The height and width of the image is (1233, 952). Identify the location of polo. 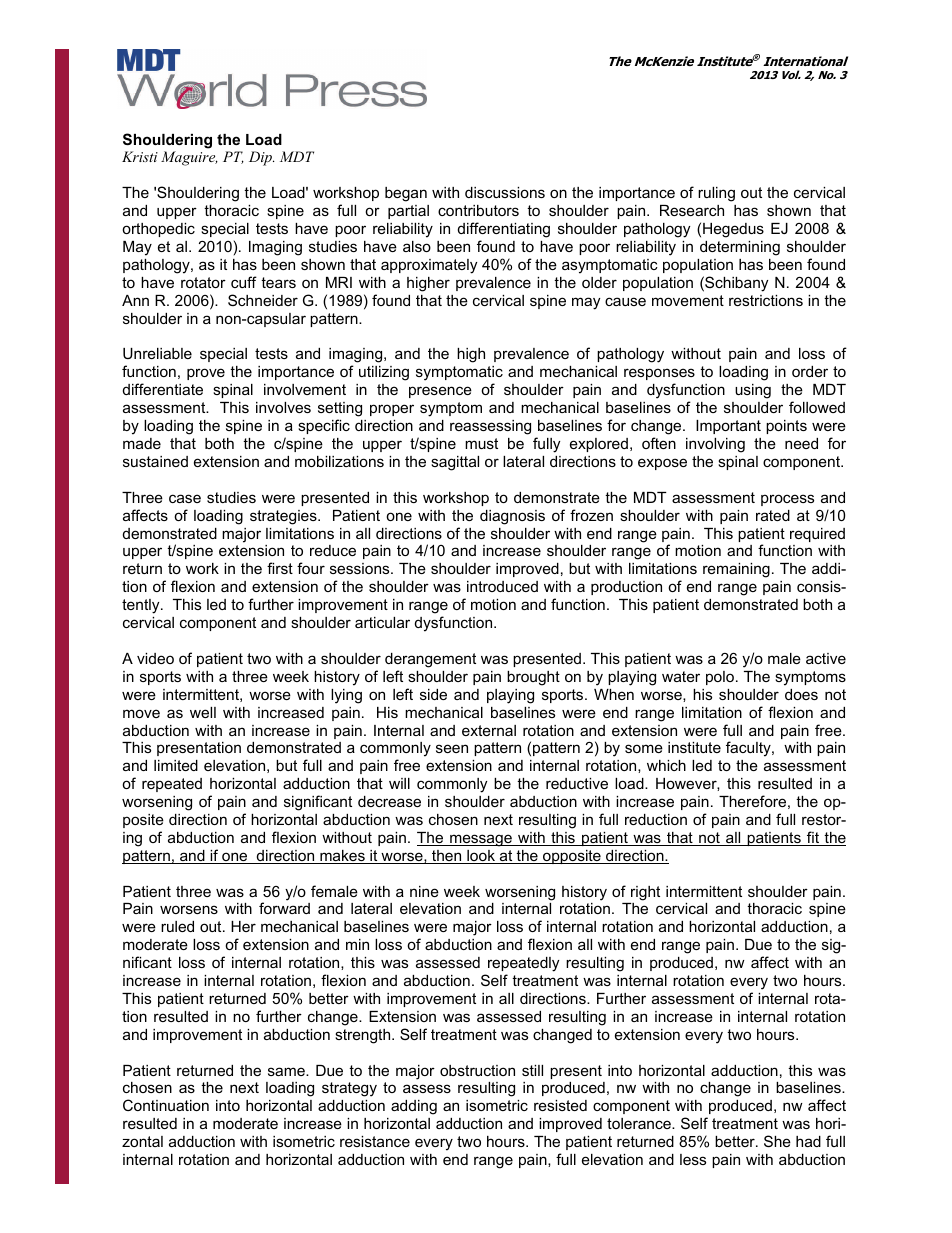
(720, 678).
